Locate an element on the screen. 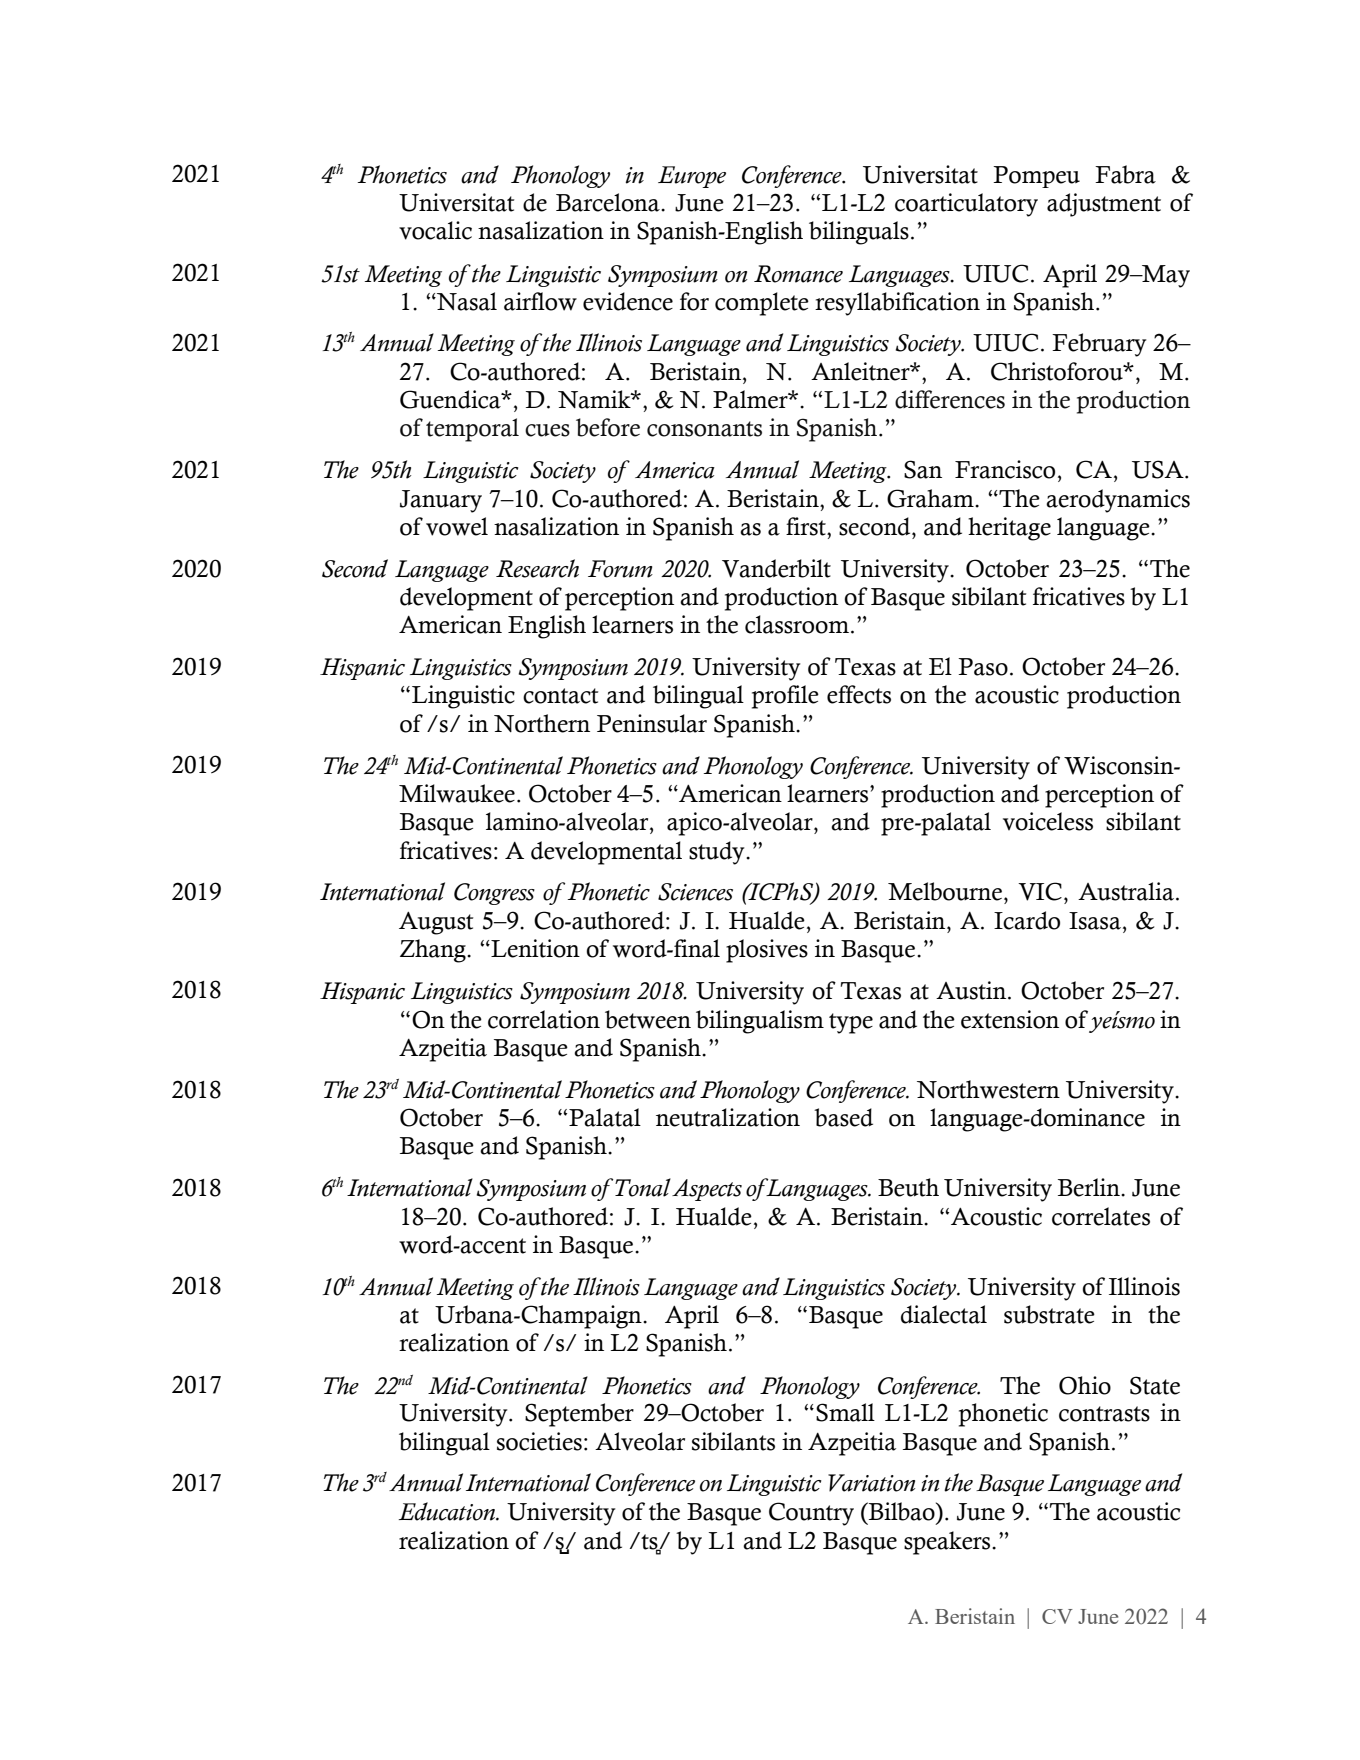  VIC is located at coordinates (1040, 891).
